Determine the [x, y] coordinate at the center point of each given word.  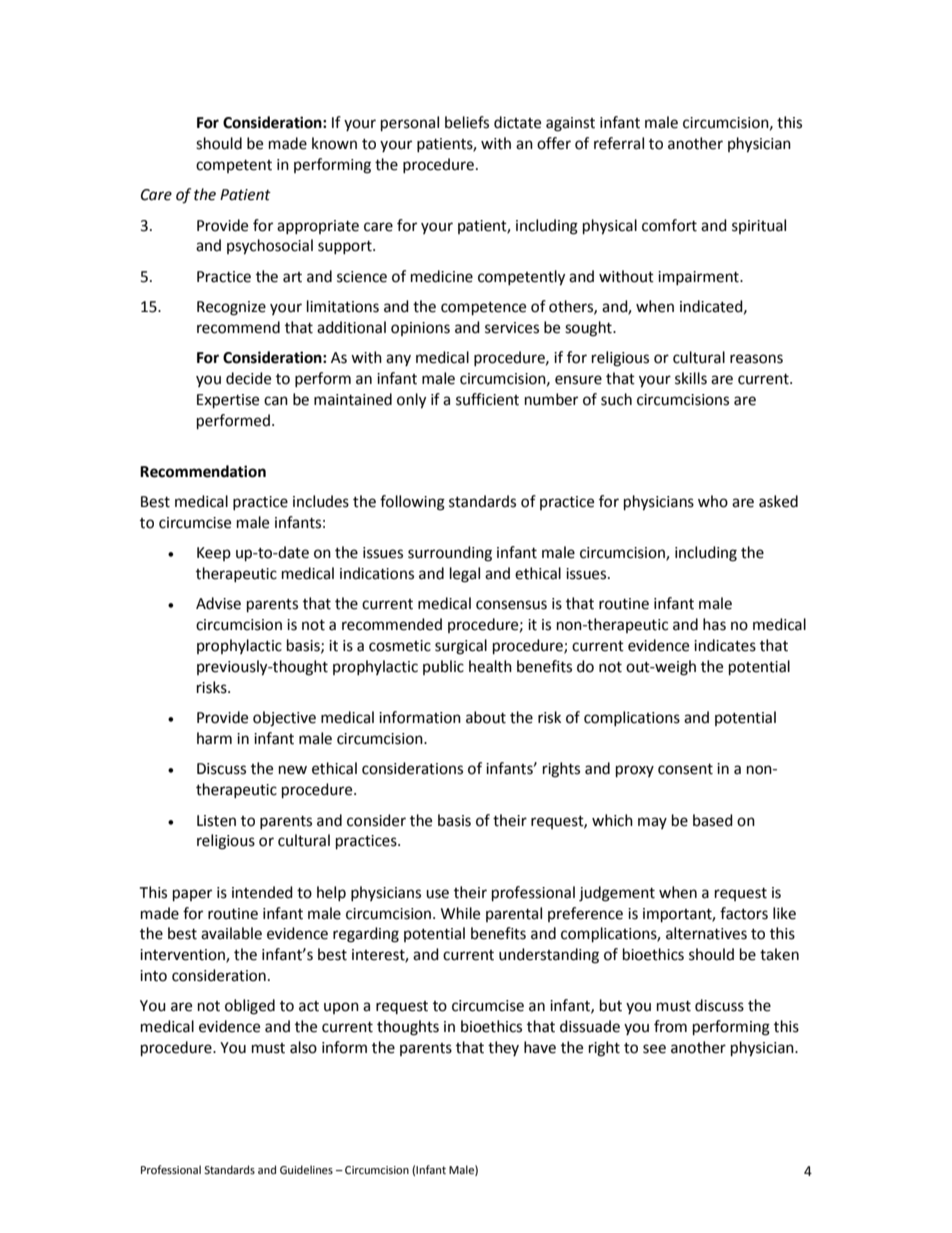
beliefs [467, 122]
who [713, 501]
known [334, 143]
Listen [216, 821]
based [713, 820]
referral [619, 143]
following [412, 503]
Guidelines [306, 1170]
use [437, 894]
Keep [214, 554]
